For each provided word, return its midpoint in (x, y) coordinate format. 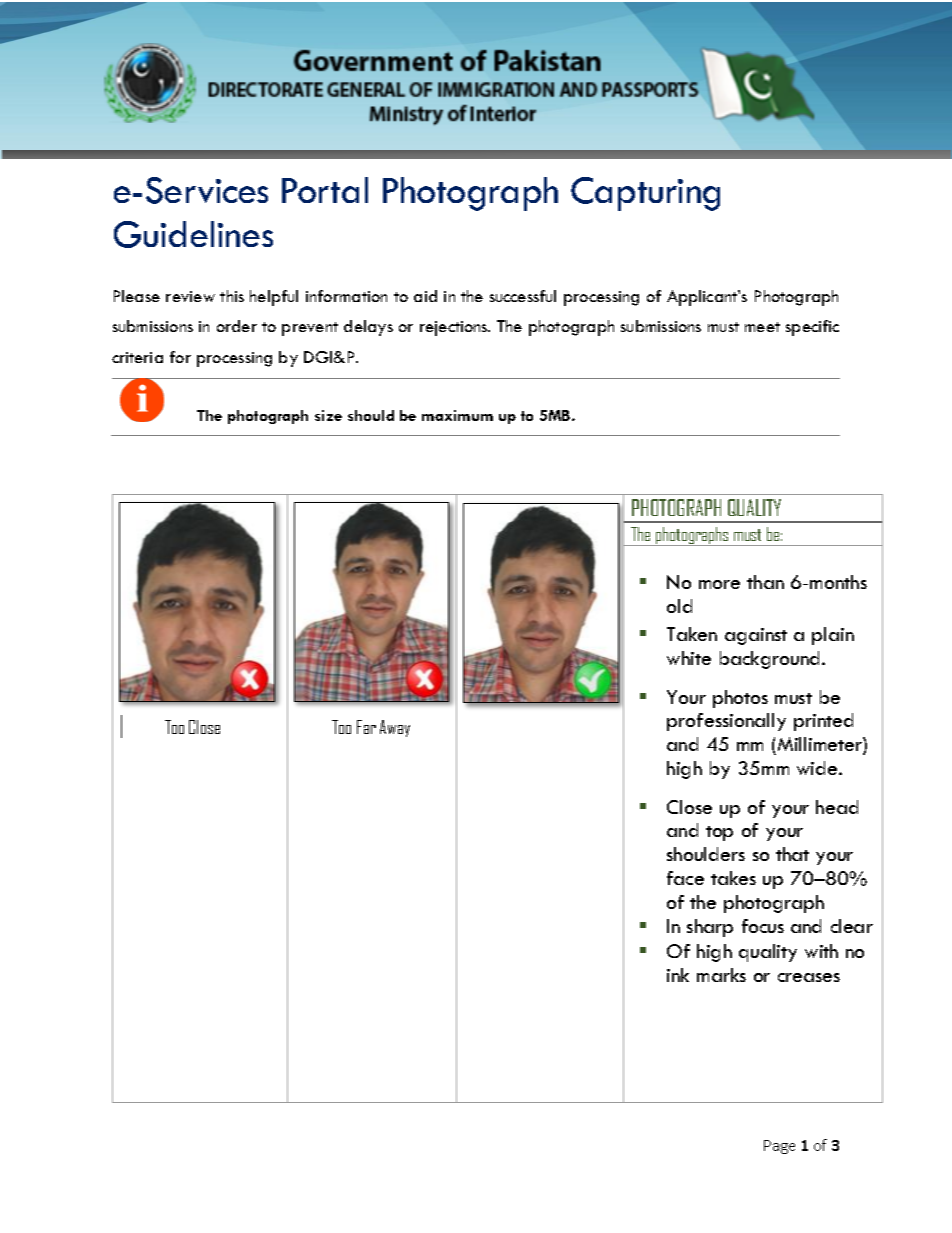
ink (678, 975)
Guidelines (193, 234)
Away (395, 728)
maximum (457, 415)
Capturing (645, 194)
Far (366, 727)
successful (523, 296)
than (765, 582)
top (719, 833)
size (328, 415)
